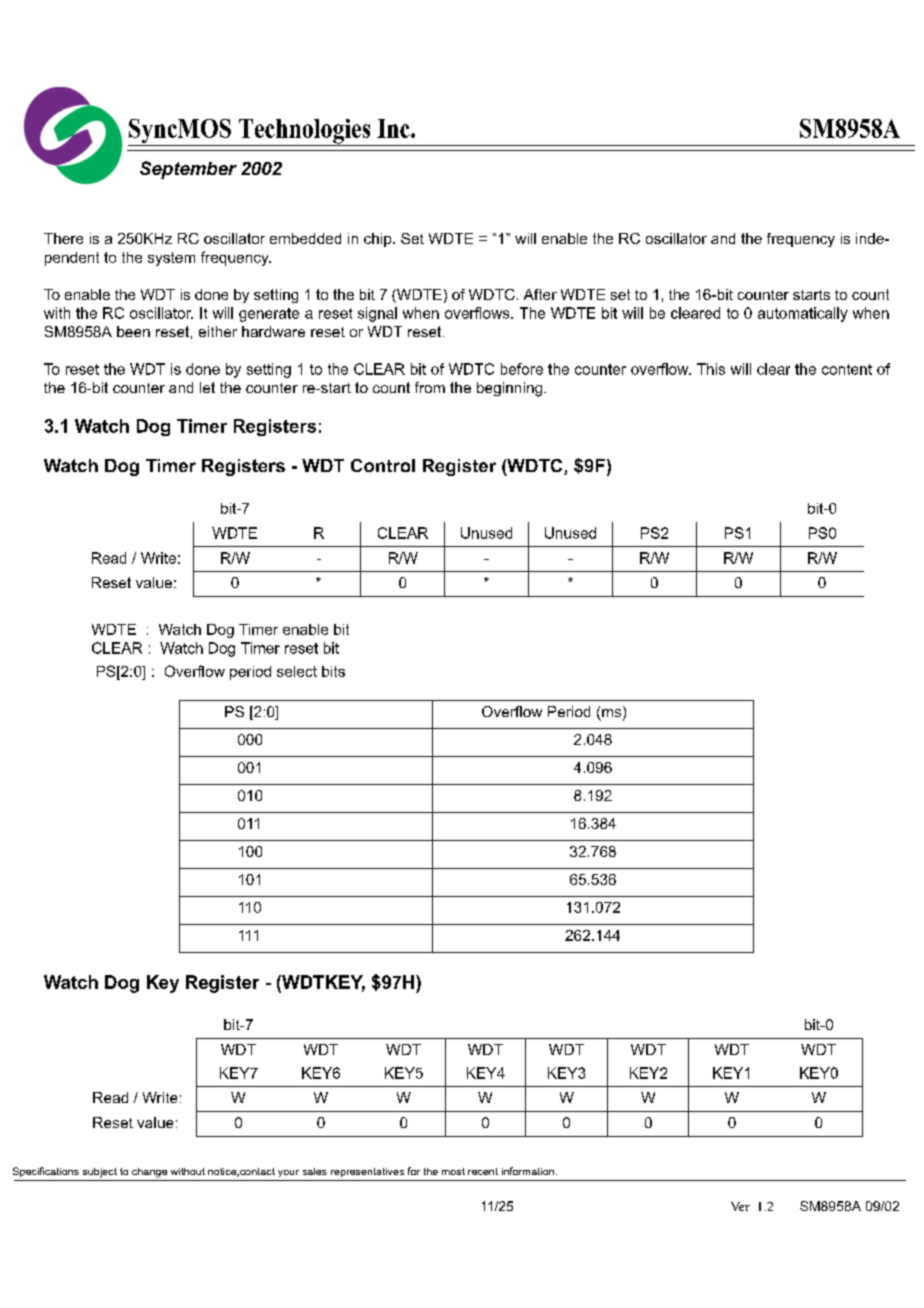 The width and height of the document is (924, 1308). What do you see at coordinates (803, 314) in the document?
I see `automatically` at bounding box center [803, 314].
